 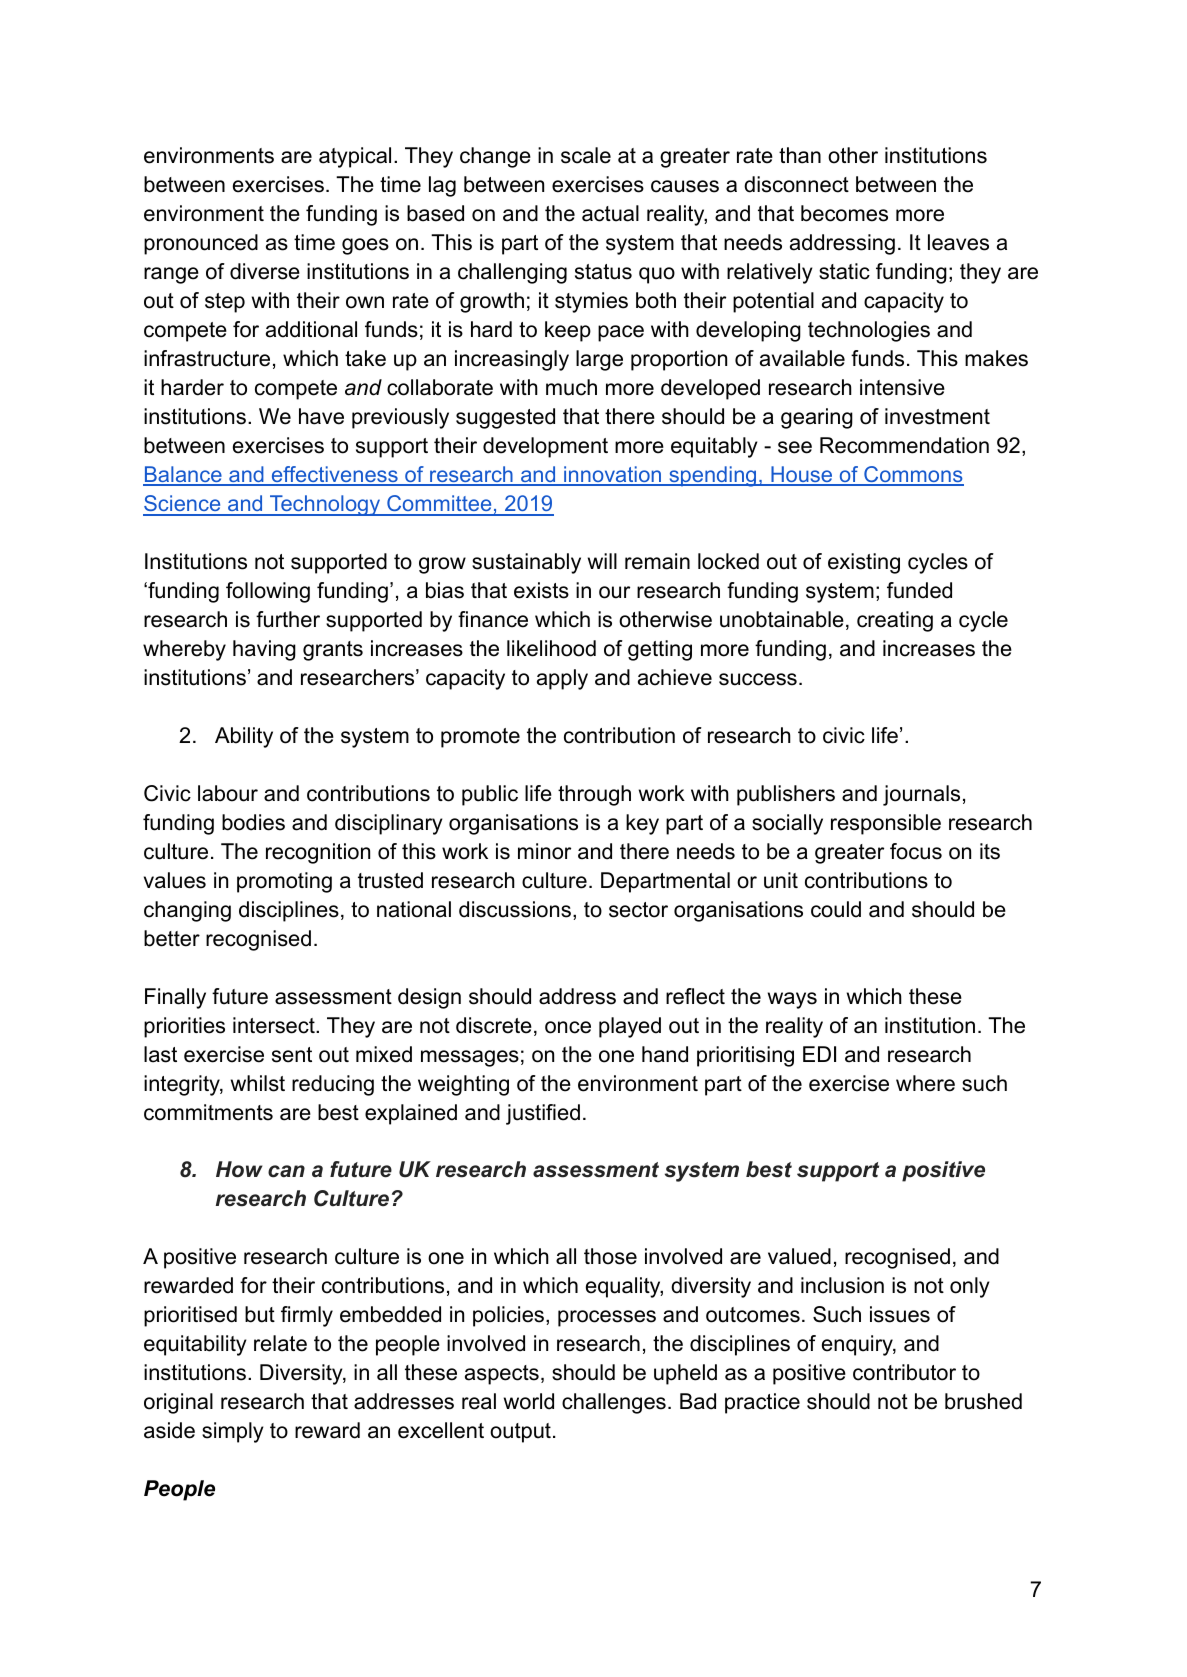 I want to click on becomes, so click(x=844, y=213).
